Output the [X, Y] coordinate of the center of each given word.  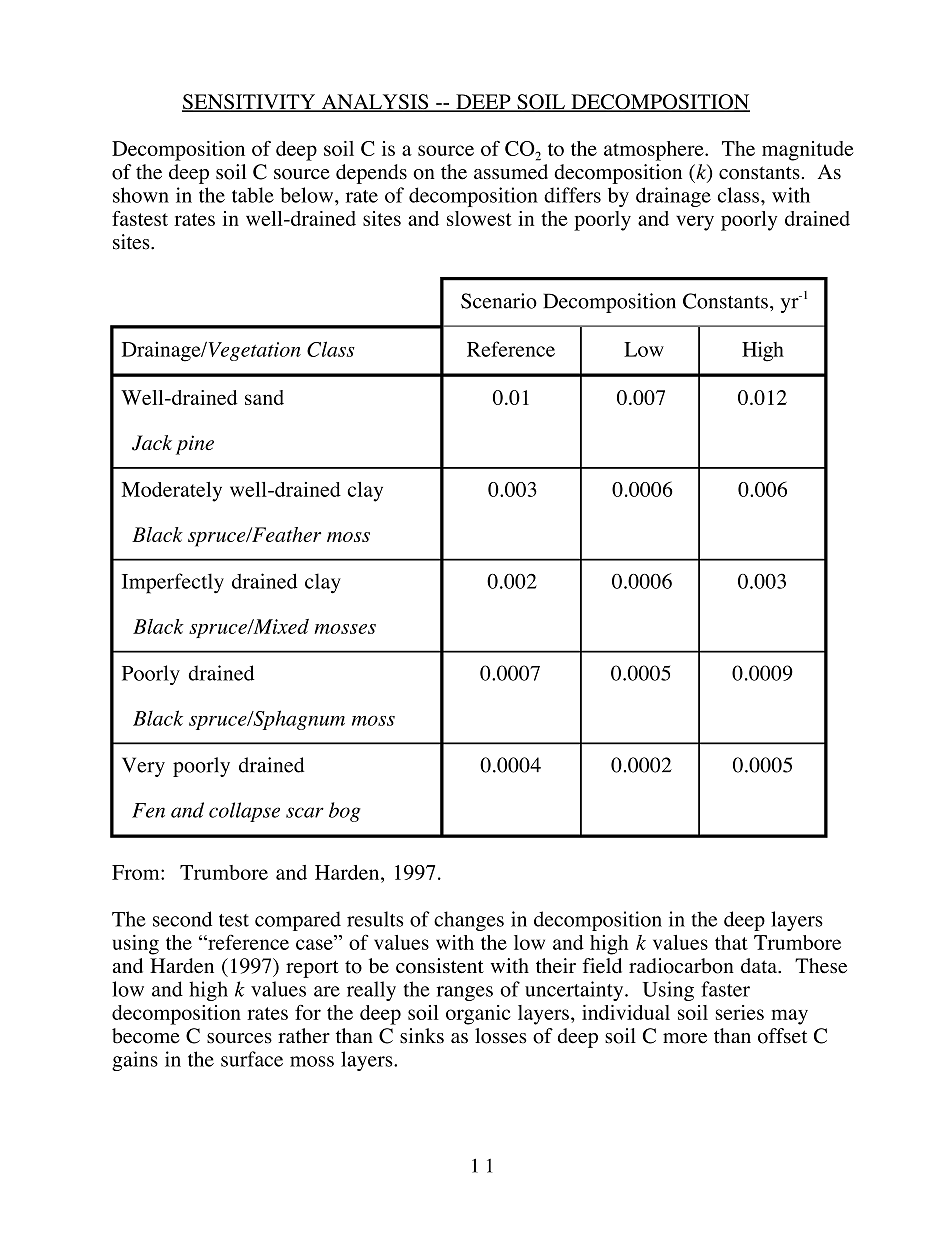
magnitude [808, 151]
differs [572, 195]
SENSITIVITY [250, 103]
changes [469, 921]
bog [345, 812]
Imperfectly [173, 583]
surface [252, 1059]
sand [264, 397]
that [731, 942]
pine [195, 445]
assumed [511, 172]
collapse [244, 812]
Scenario [499, 301]
